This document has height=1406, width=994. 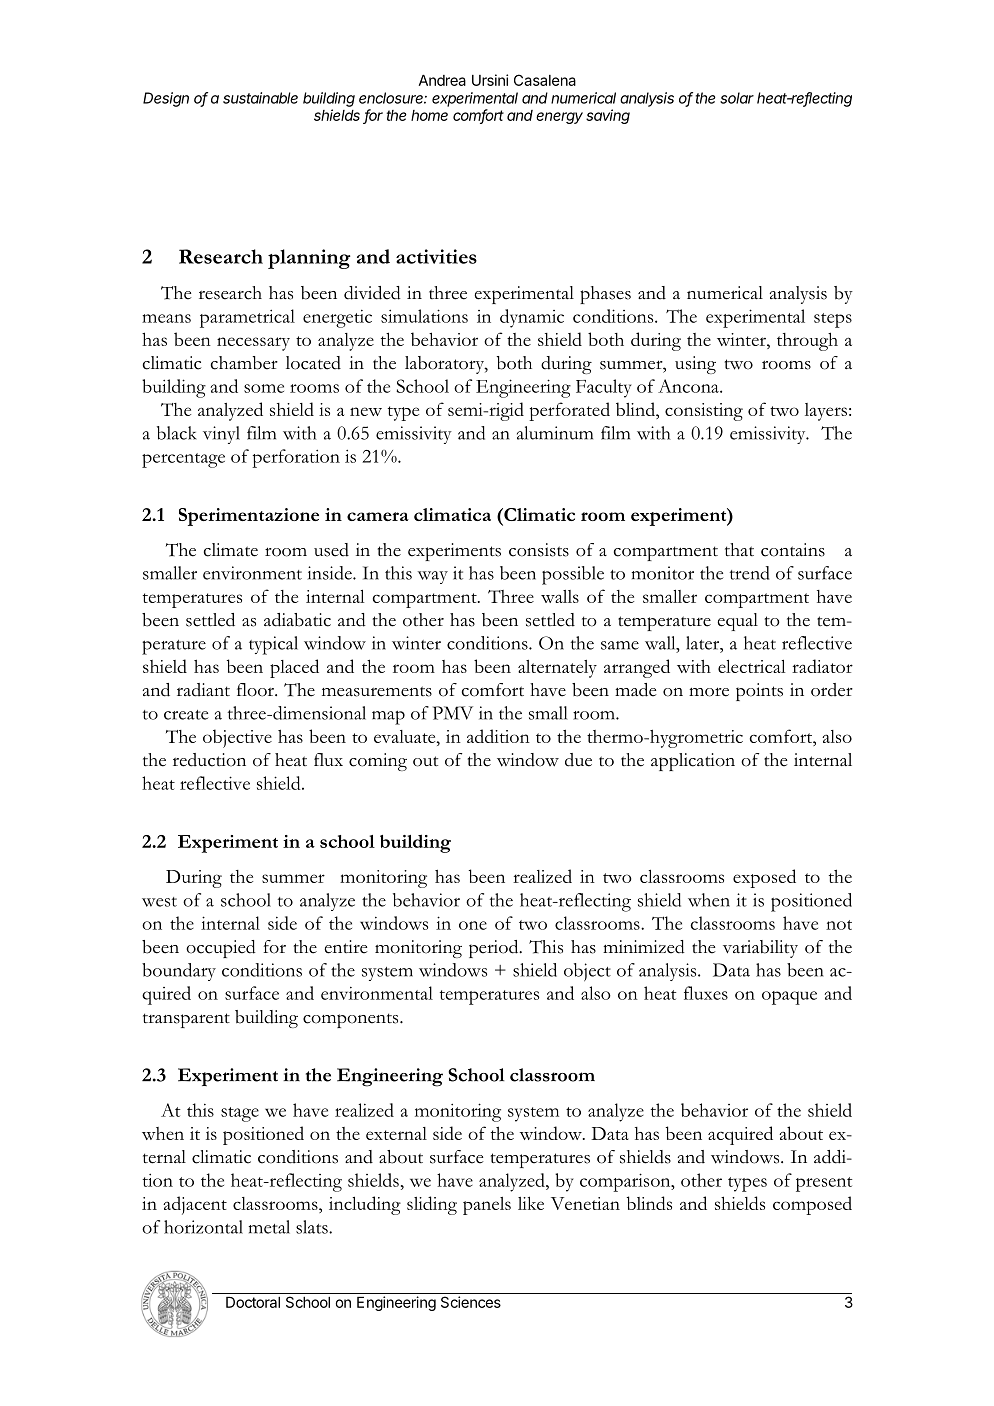 What do you see at coordinates (704, 412) in the document?
I see `consisting` at bounding box center [704, 412].
